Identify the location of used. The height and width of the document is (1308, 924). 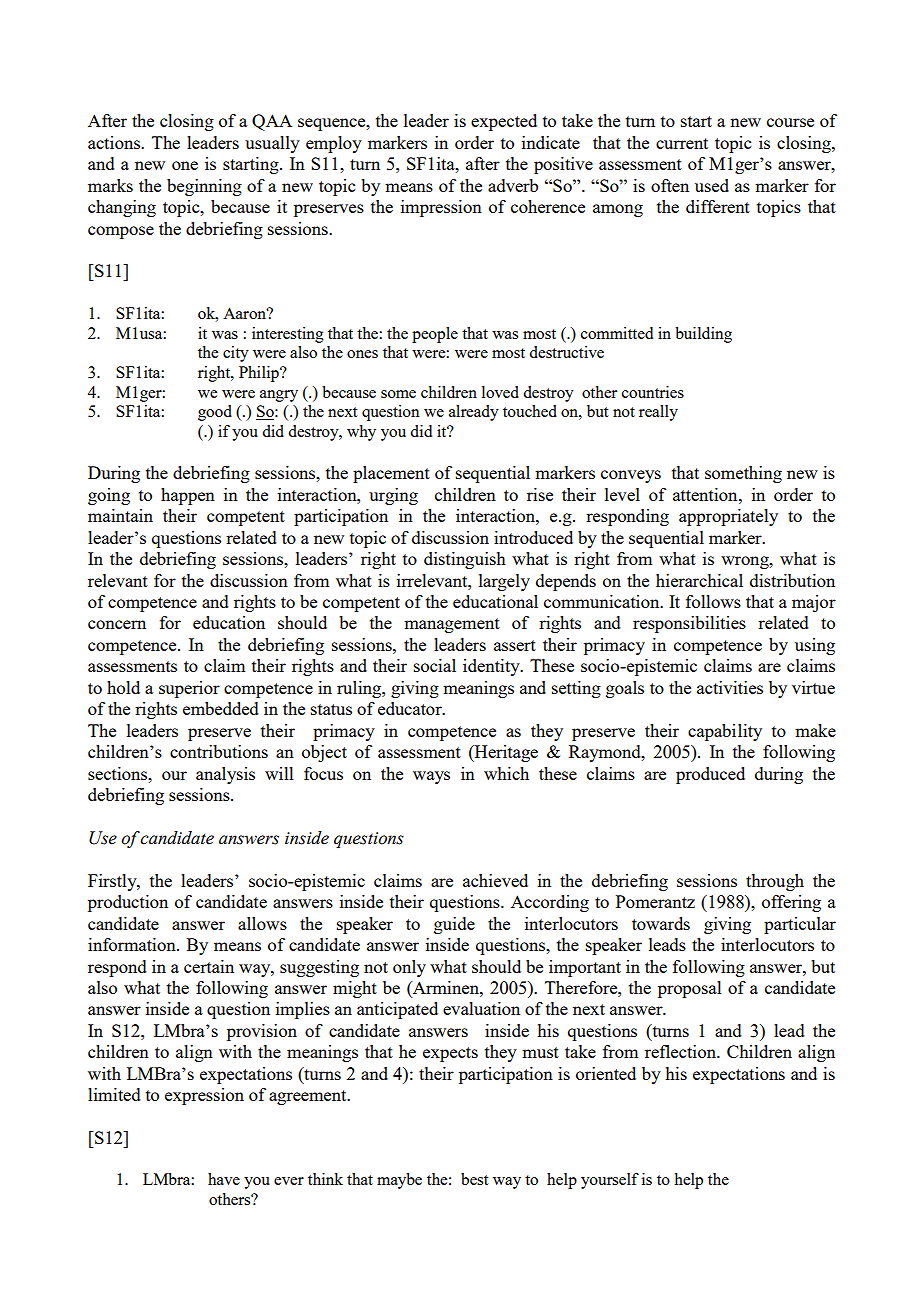
(712, 185).
